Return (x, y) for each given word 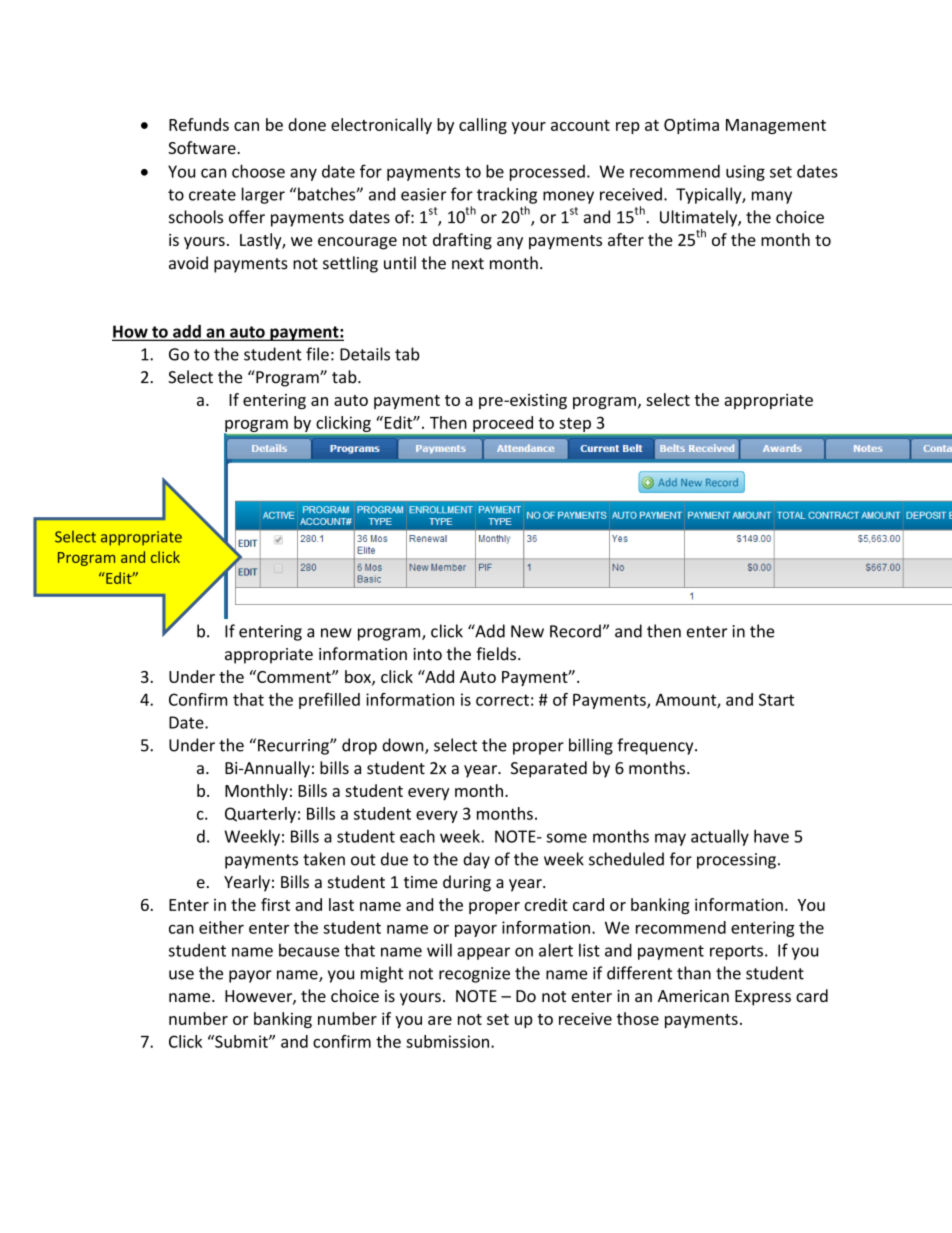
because (309, 950)
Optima (691, 126)
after (626, 239)
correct (502, 700)
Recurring (294, 747)
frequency (656, 746)
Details (365, 354)
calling (483, 126)
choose (258, 171)
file (317, 354)
